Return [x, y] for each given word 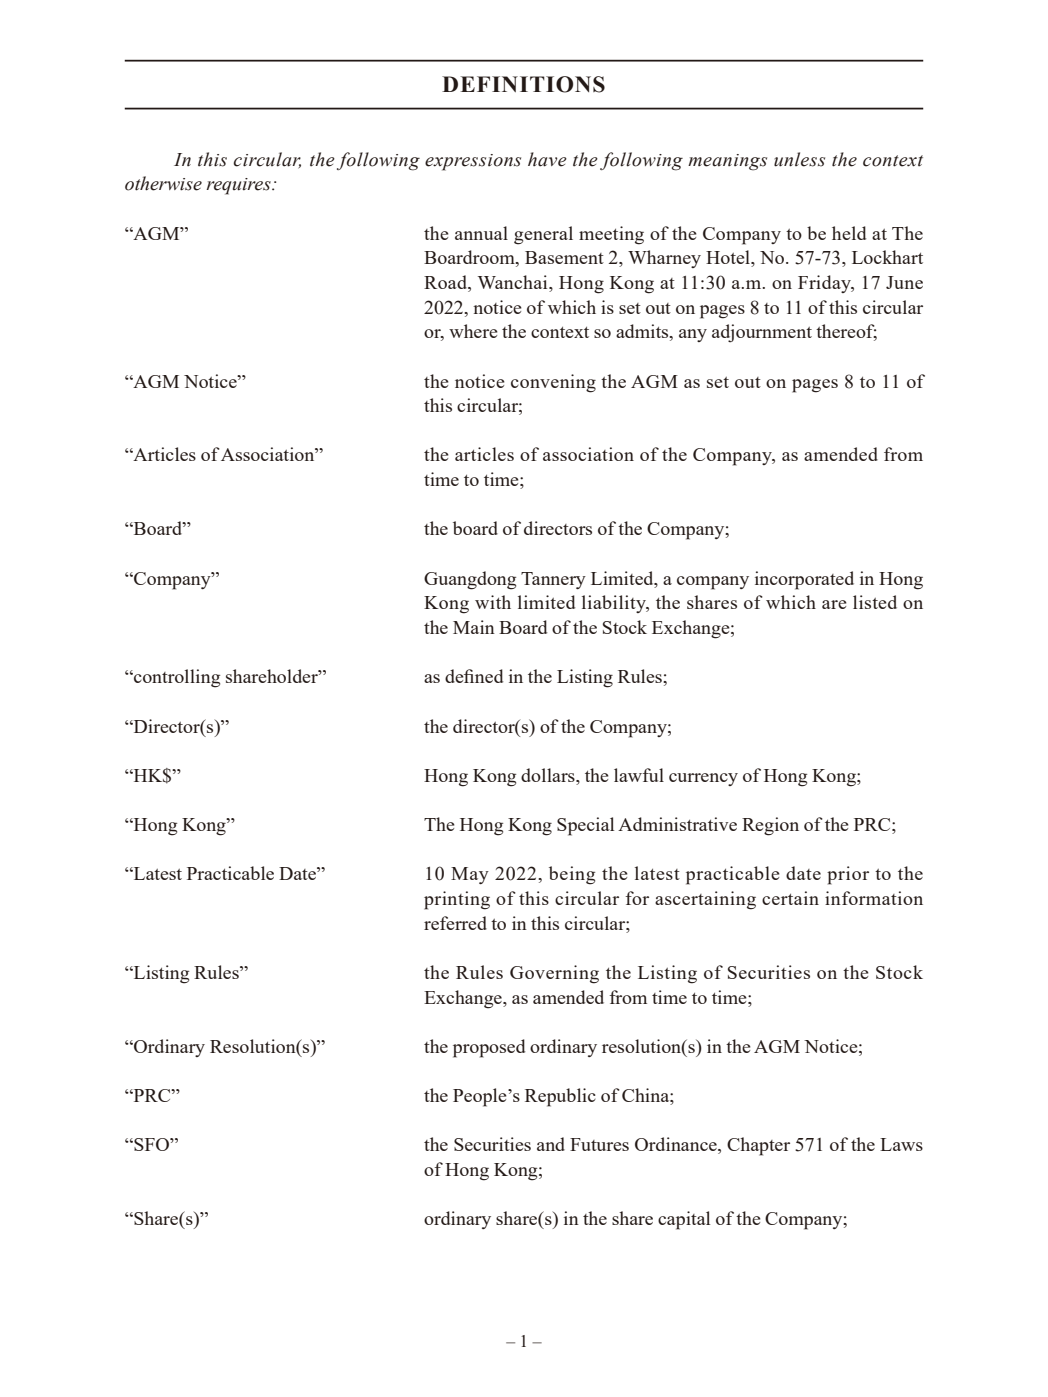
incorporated [804, 580]
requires [239, 186]
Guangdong [470, 580]
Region [770, 826]
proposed [489, 1048]
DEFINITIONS [523, 84]
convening [553, 383]
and [551, 1144]
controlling [176, 678]
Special [585, 826]
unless [799, 159]
